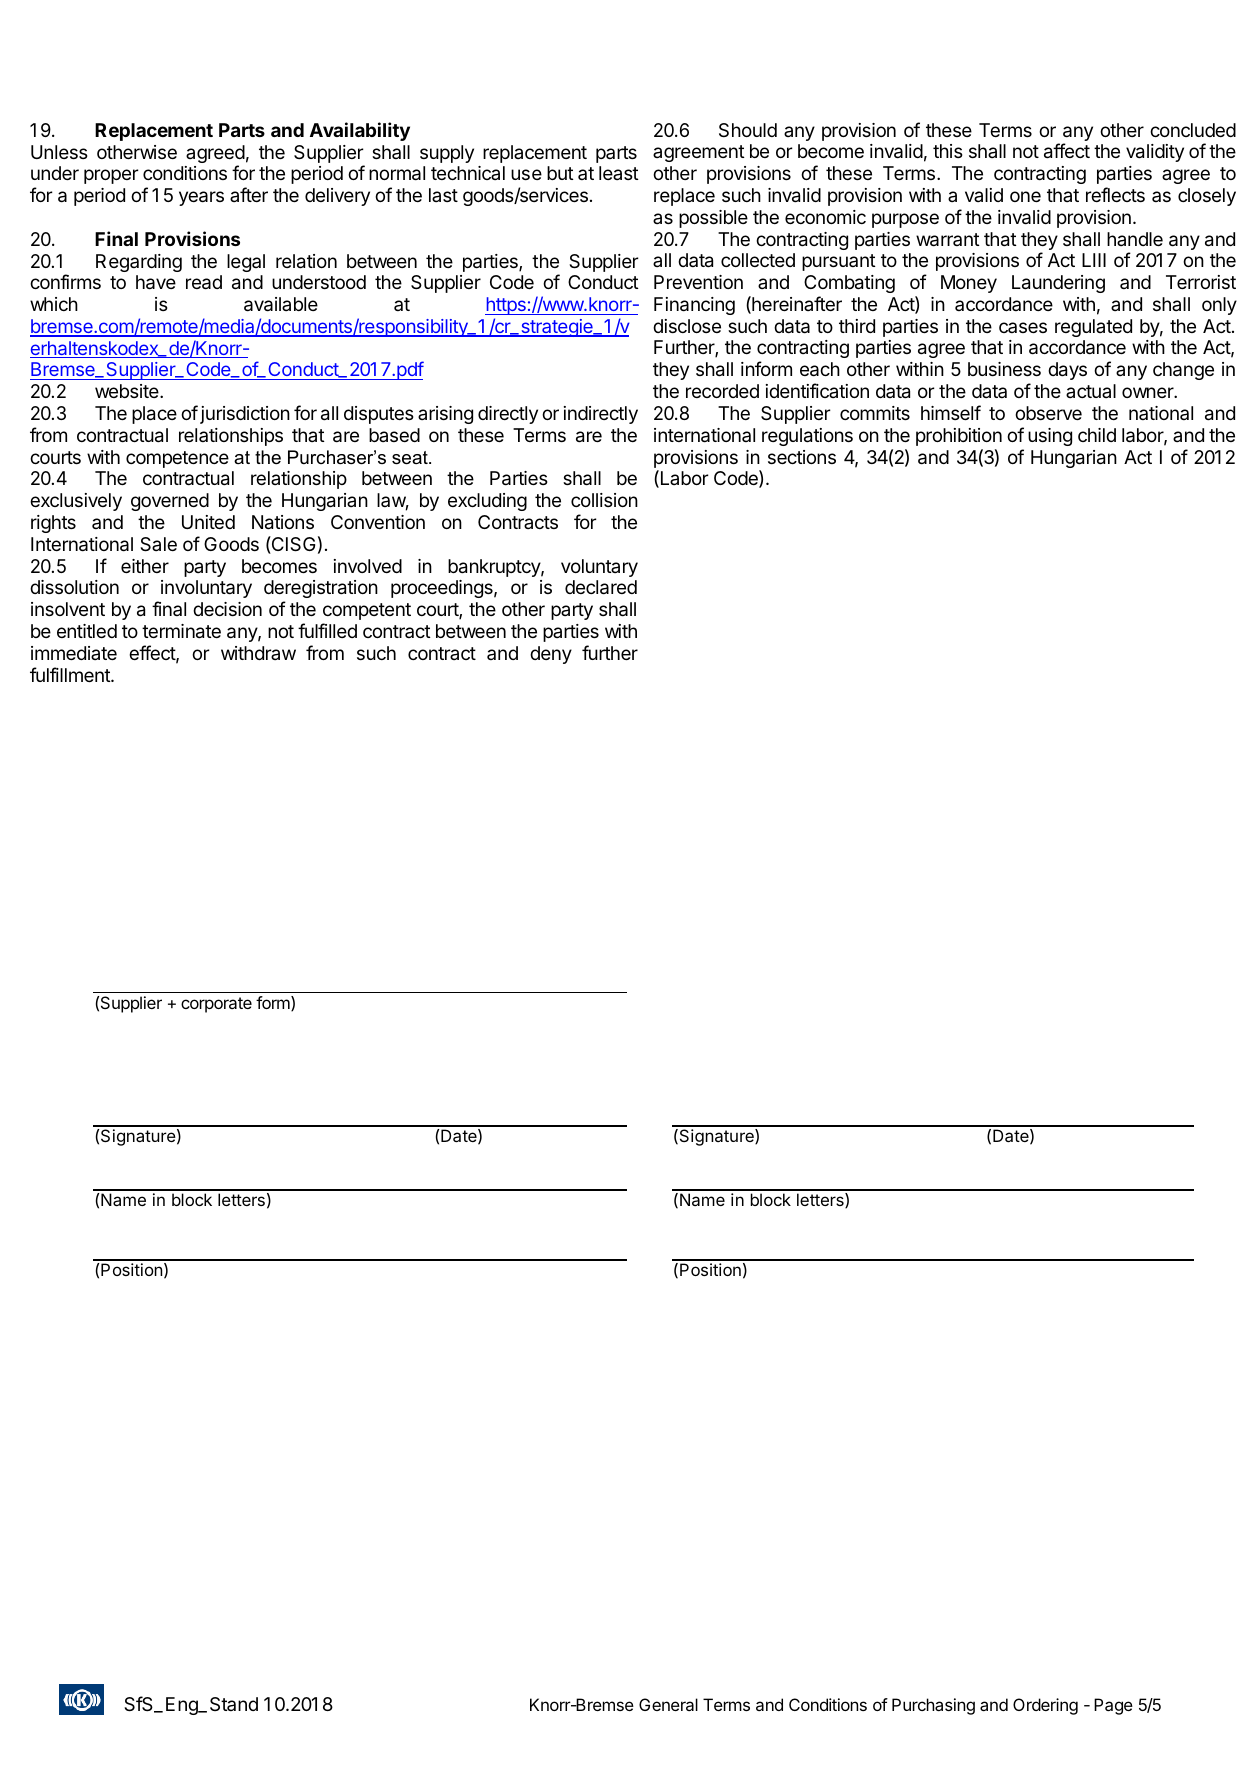 This image has height=1772, width=1253. I want to click on deny, so click(551, 655).
